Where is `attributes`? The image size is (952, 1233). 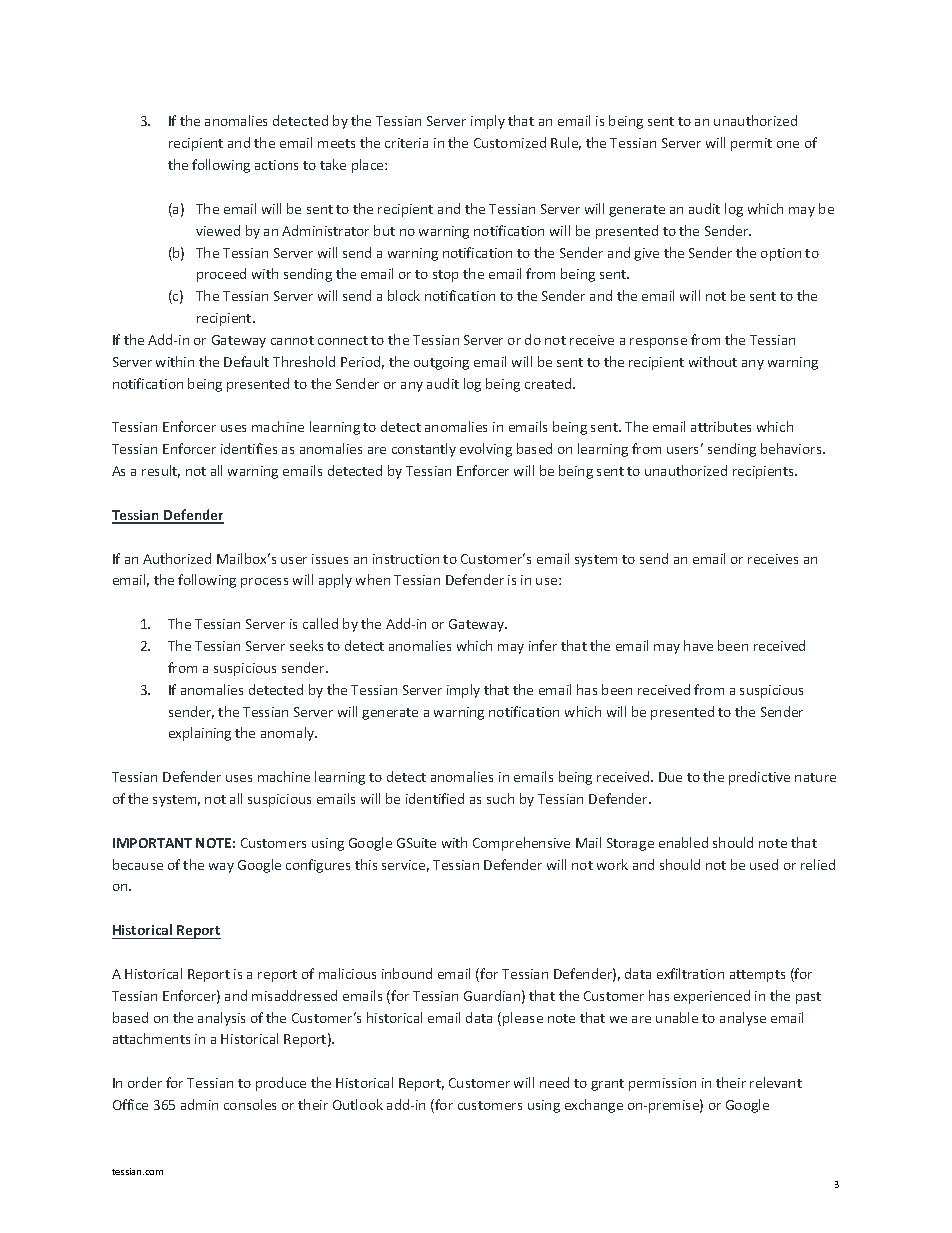 attributes is located at coordinates (721, 426).
